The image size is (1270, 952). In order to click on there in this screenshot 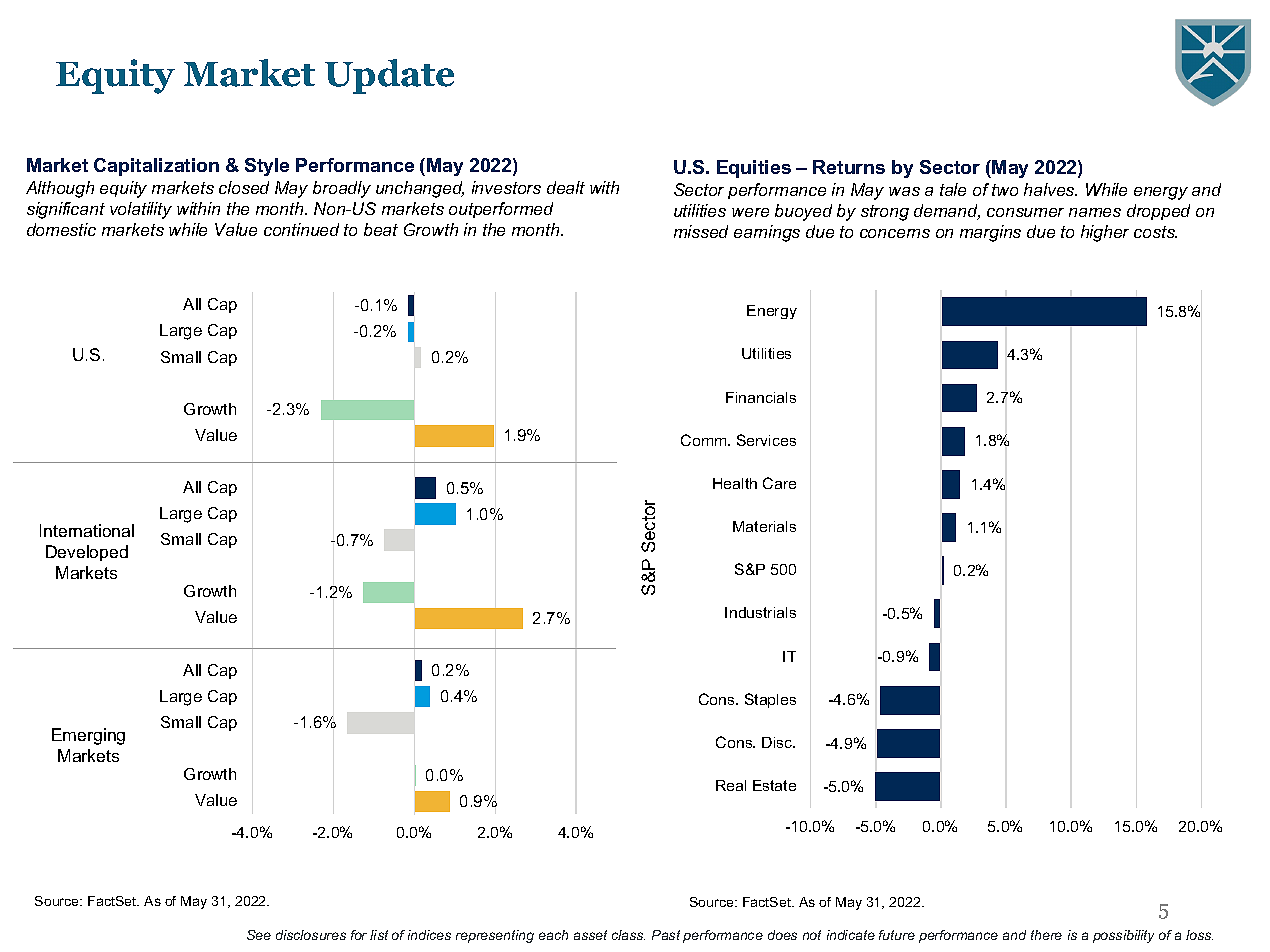, I will do `click(1046, 935)`.
